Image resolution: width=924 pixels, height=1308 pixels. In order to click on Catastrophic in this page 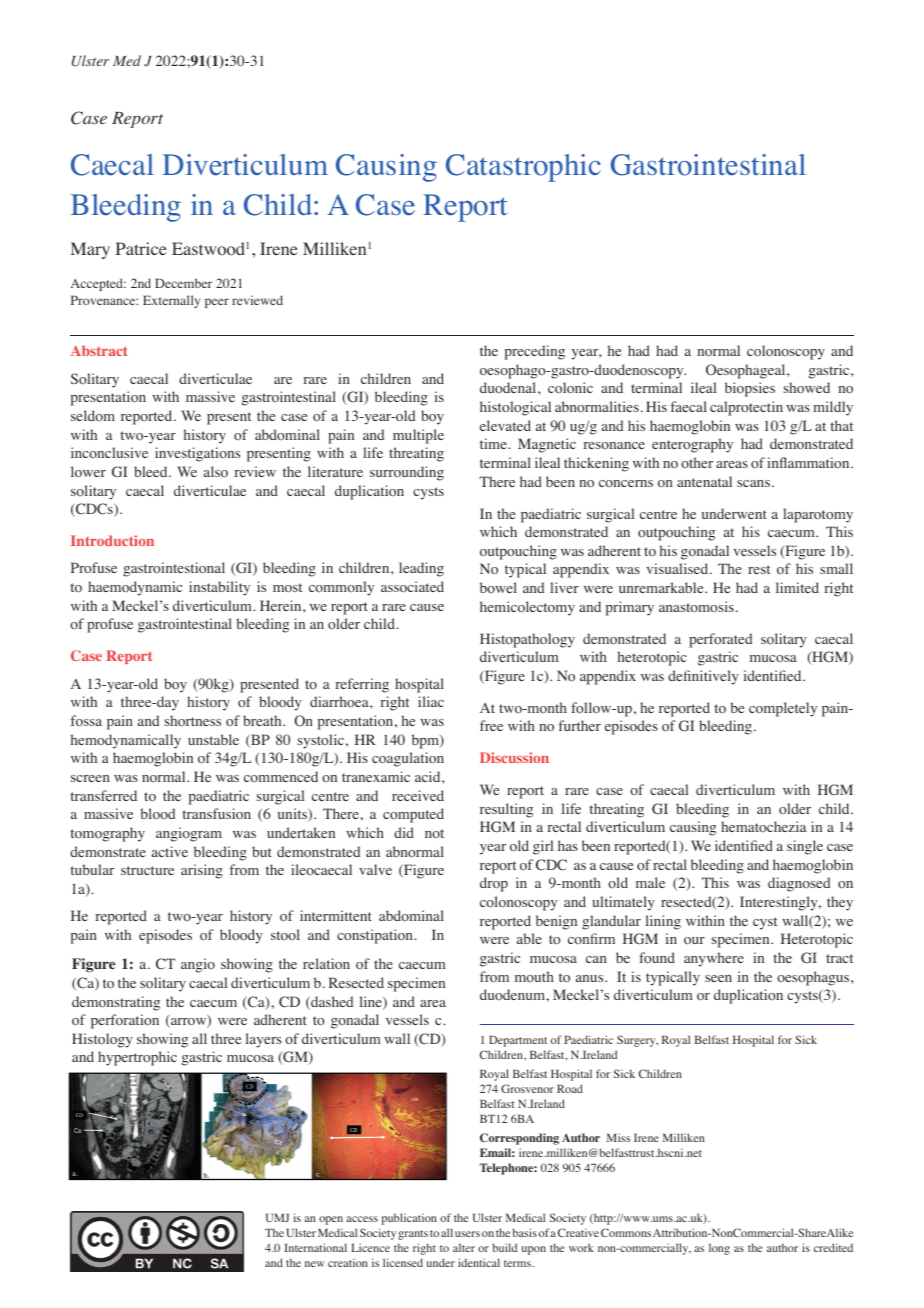, I will do `click(523, 168)`.
